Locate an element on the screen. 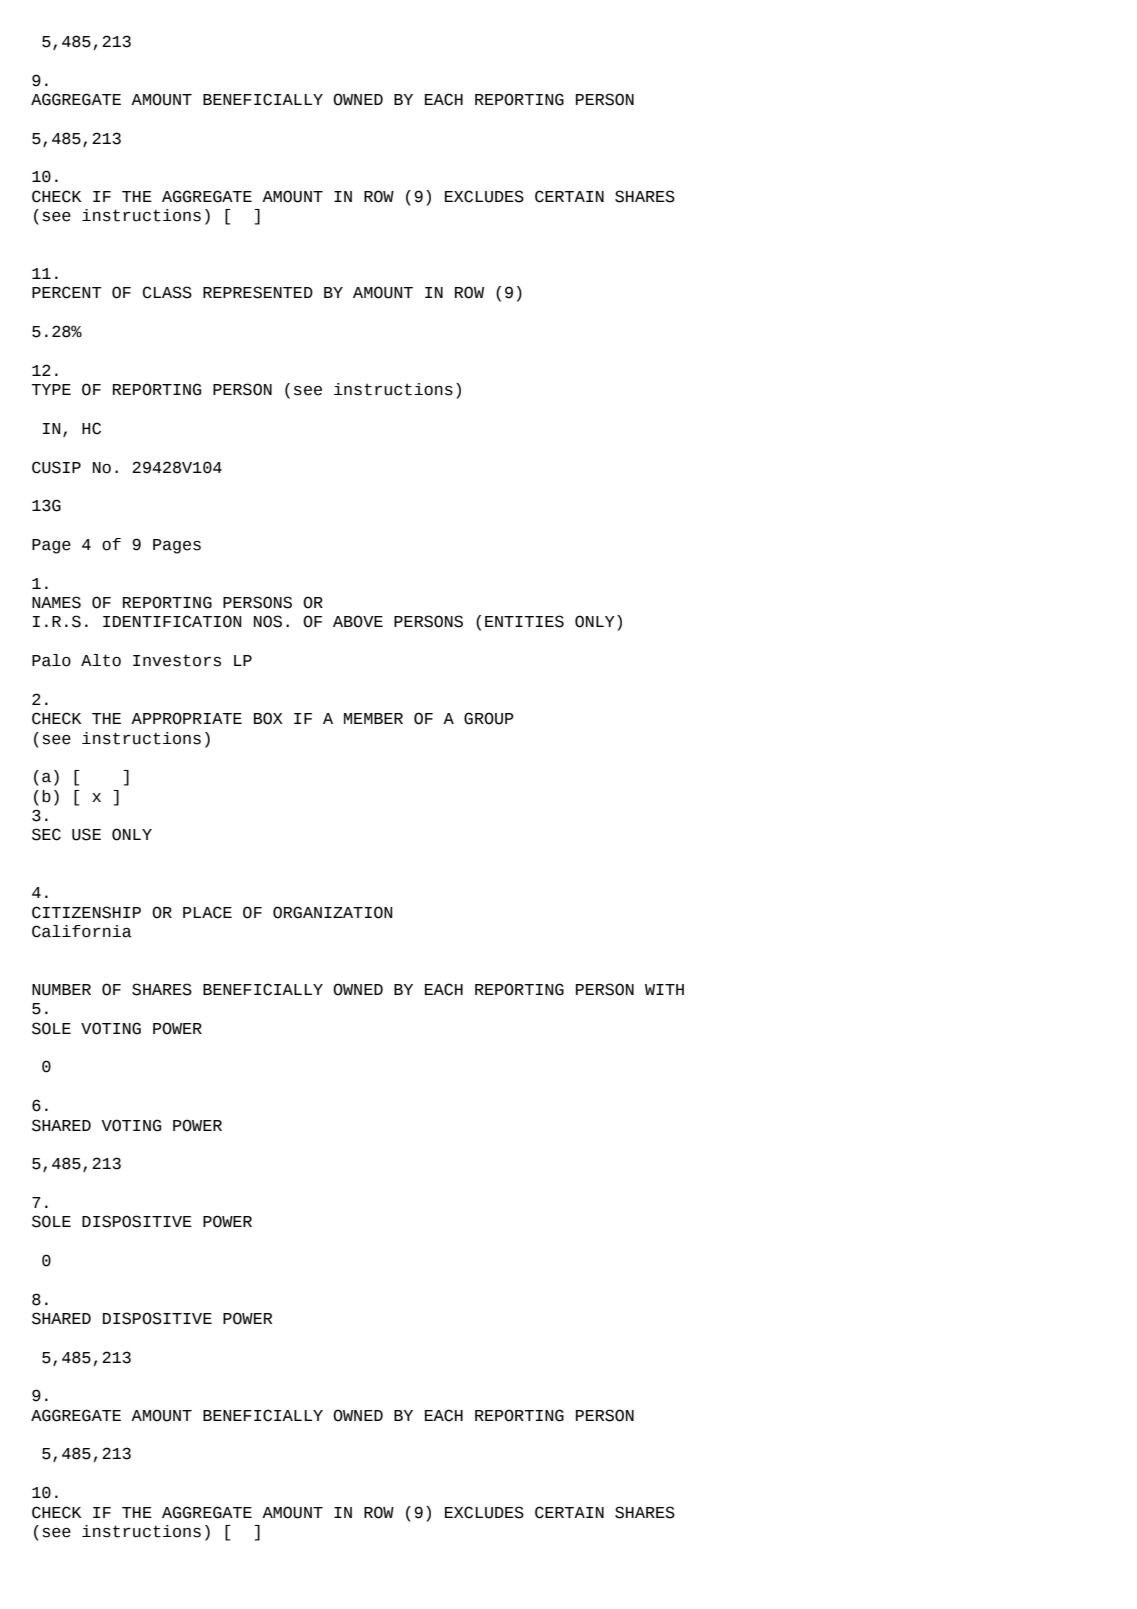  NOS is located at coordinates (268, 621).
